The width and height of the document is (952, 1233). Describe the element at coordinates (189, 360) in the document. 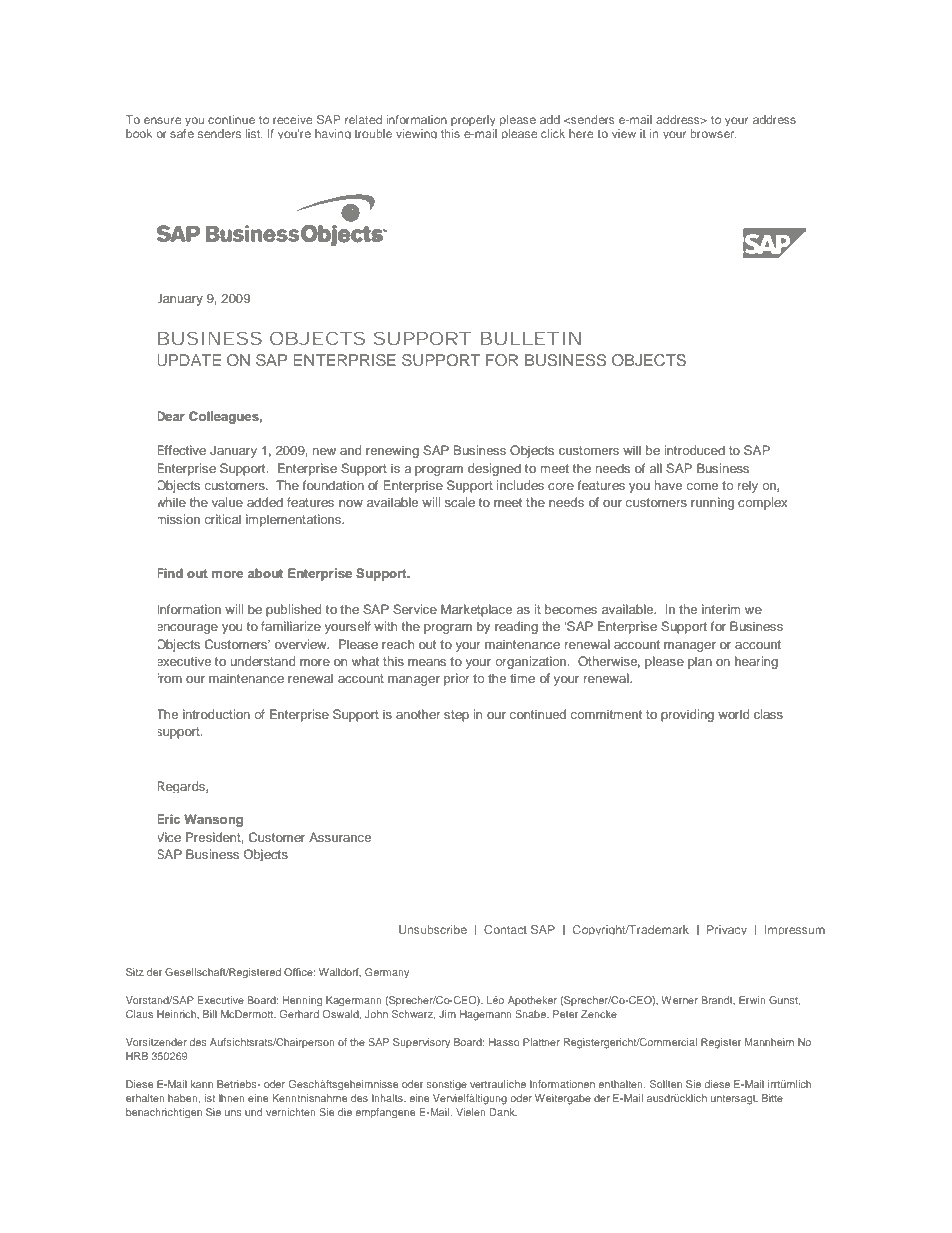

I see `UPDATE` at that location.
